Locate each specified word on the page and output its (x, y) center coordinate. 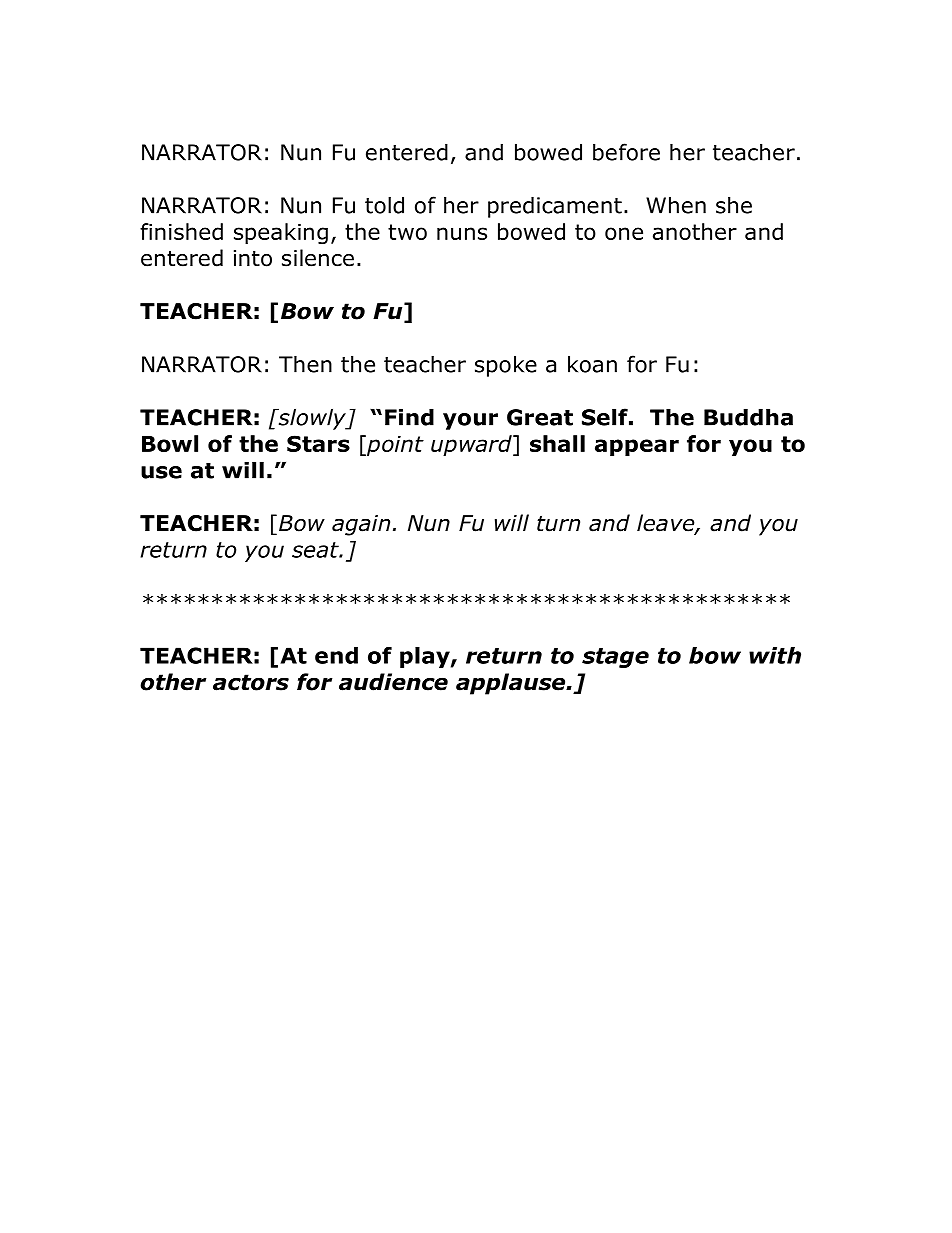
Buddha (748, 417)
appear (637, 447)
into (253, 258)
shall (557, 443)
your (470, 421)
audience (393, 682)
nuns (462, 233)
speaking (281, 234)
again (361, 525)
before (626, 152)
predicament (555, 207)
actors (251, 682)
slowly (312, 419)
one (624, 233)
